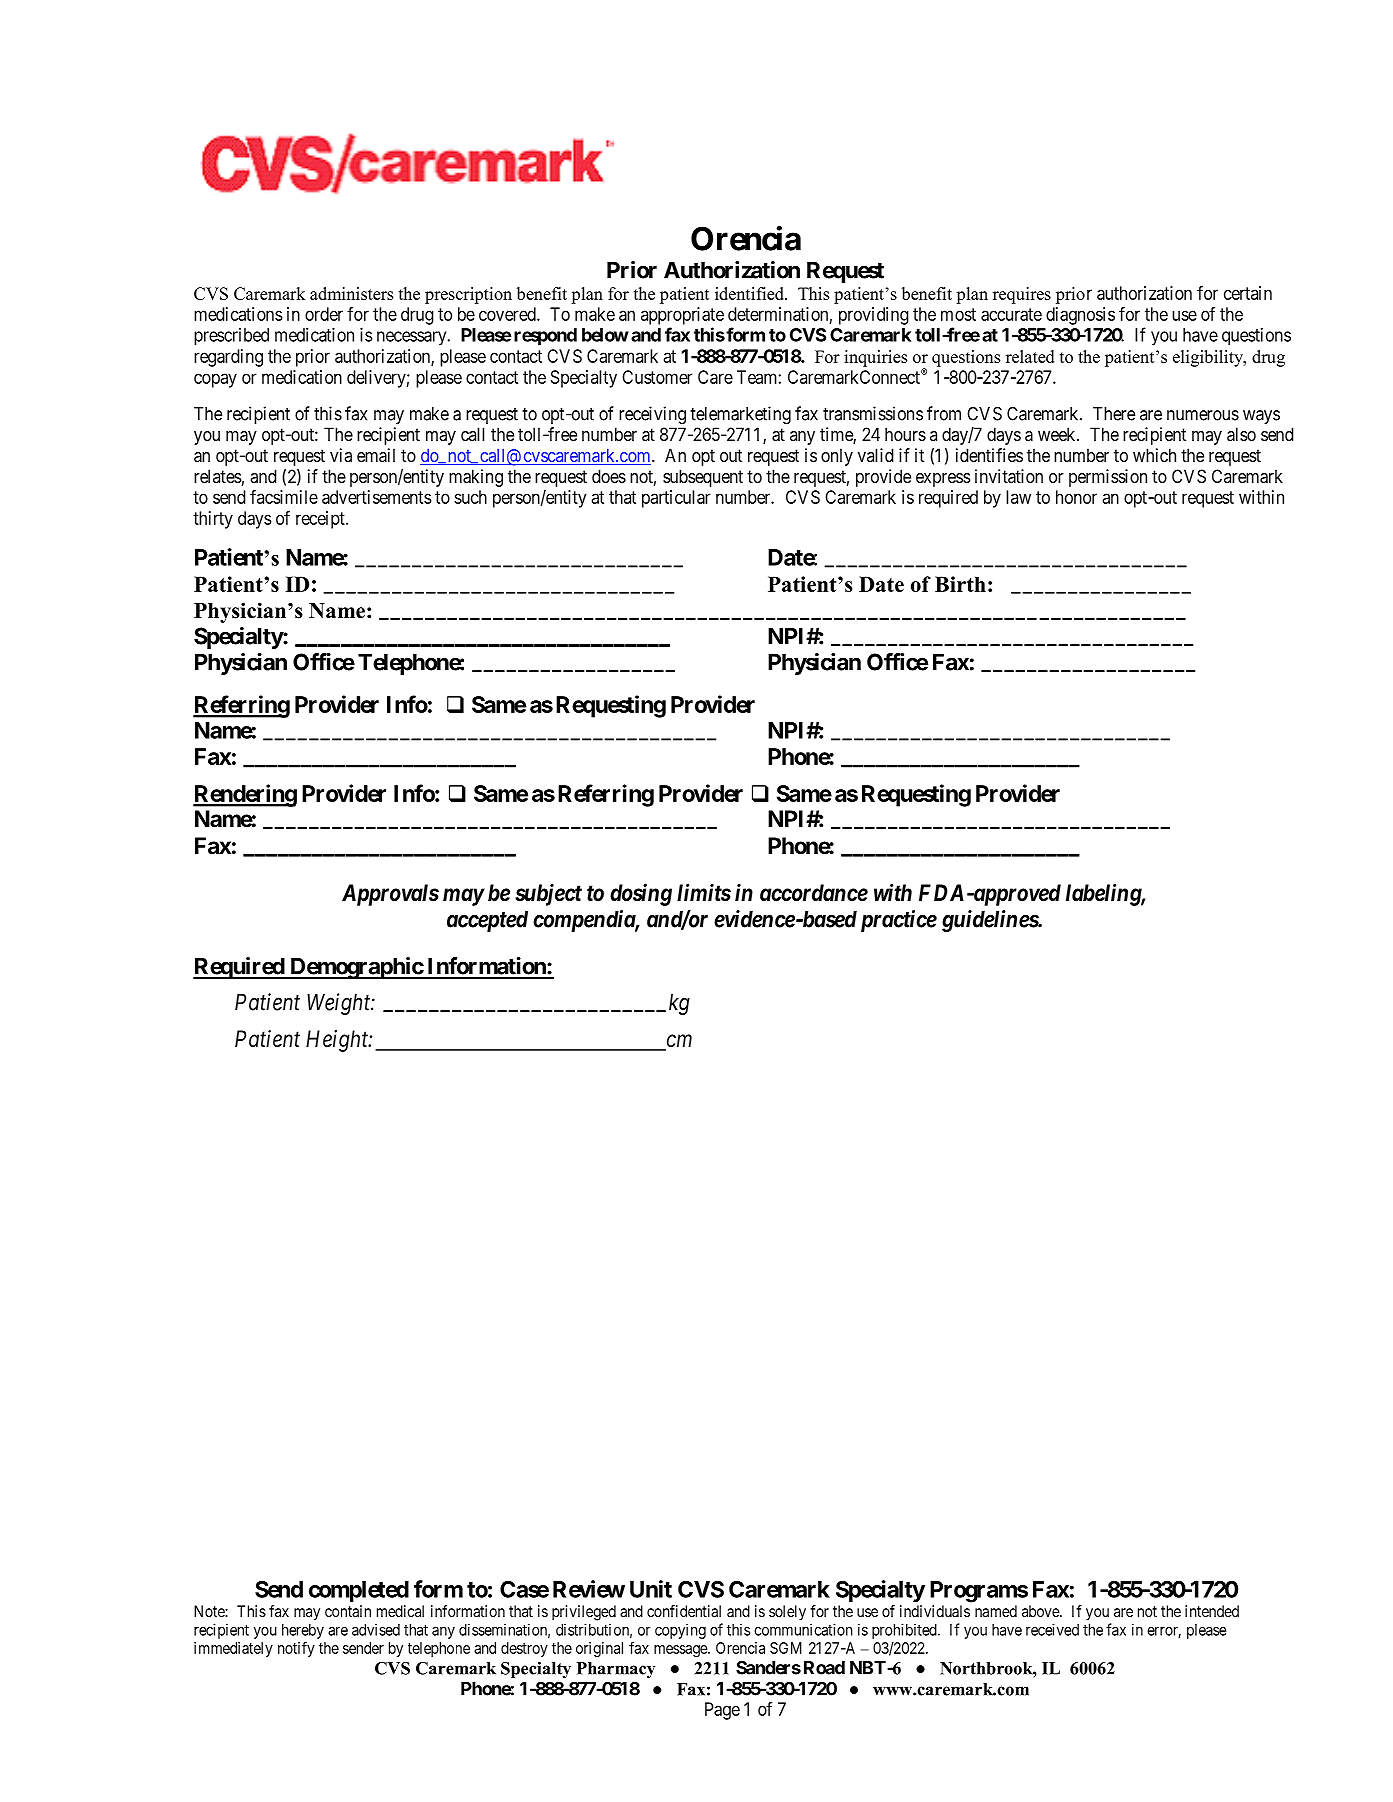 The width and height of the screenshot is (1393, 1802). I want to click on dosing, so click(641, 894).
